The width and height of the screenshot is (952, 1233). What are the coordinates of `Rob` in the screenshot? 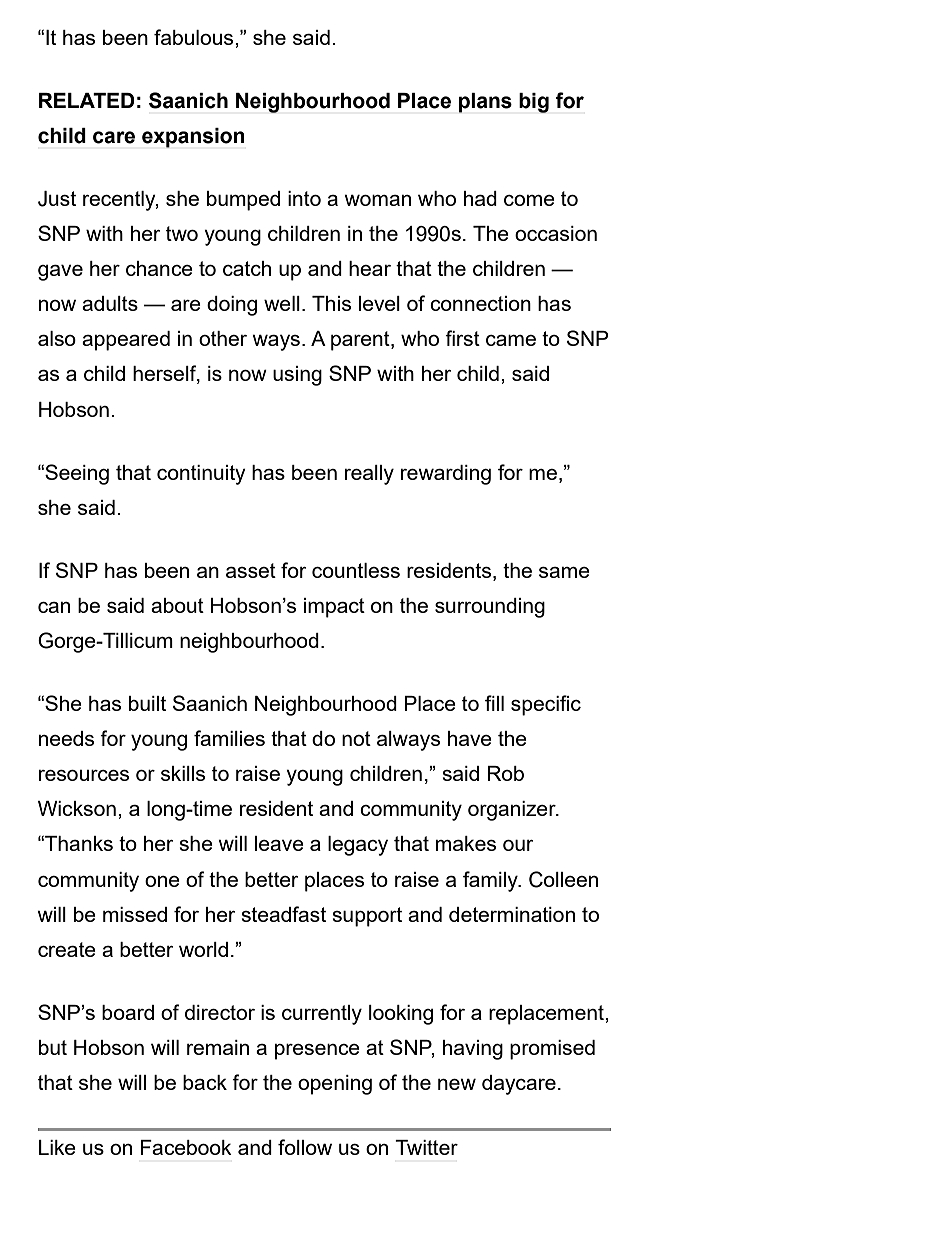 It's located at (506, 773).
